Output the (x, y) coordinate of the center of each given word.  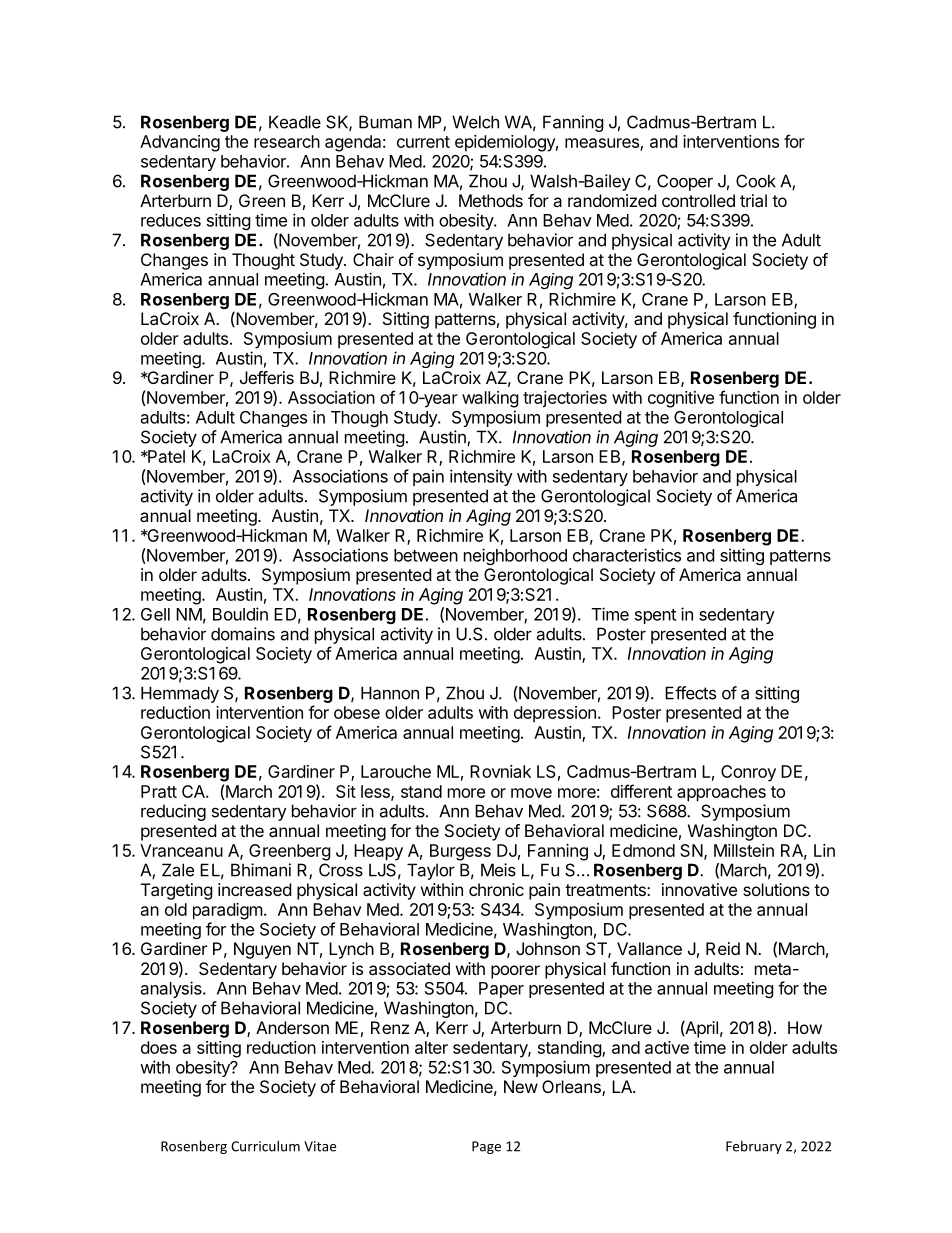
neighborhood (515, 556)
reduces (171, 220)
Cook (756, 181)
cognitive (681, 399)
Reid (723, 948)
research (287, 141)
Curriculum (265, 1146)
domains (243, 634)
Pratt (159, 791)
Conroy (748, 773)
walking (490, 399)
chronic (496, 889)
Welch (475, 122)
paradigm (228, 911)
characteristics (627, 555)
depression (555, 714)
